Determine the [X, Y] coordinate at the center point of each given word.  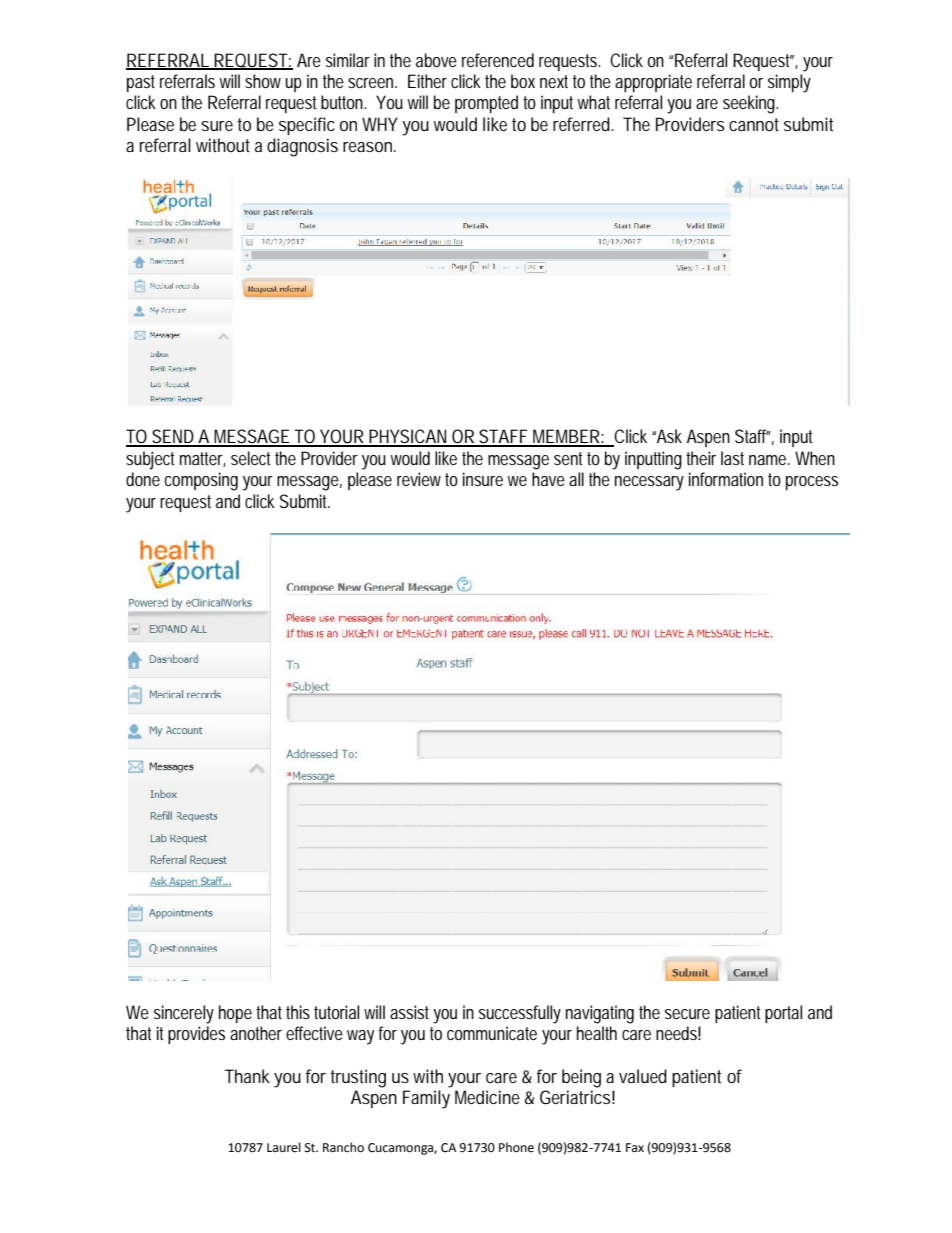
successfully [520, 1014]
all [576, 479]
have [548, 479]
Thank [247, 1076]
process [812, 483]
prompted [486, 104]
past [141, 83]
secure [687, 1014]
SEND [173, 437]
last [732, 458]
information [726, 479]
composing [201, 481]
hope [235, 1014]
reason [369, 147]
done [143, 479]
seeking [750, 104]
